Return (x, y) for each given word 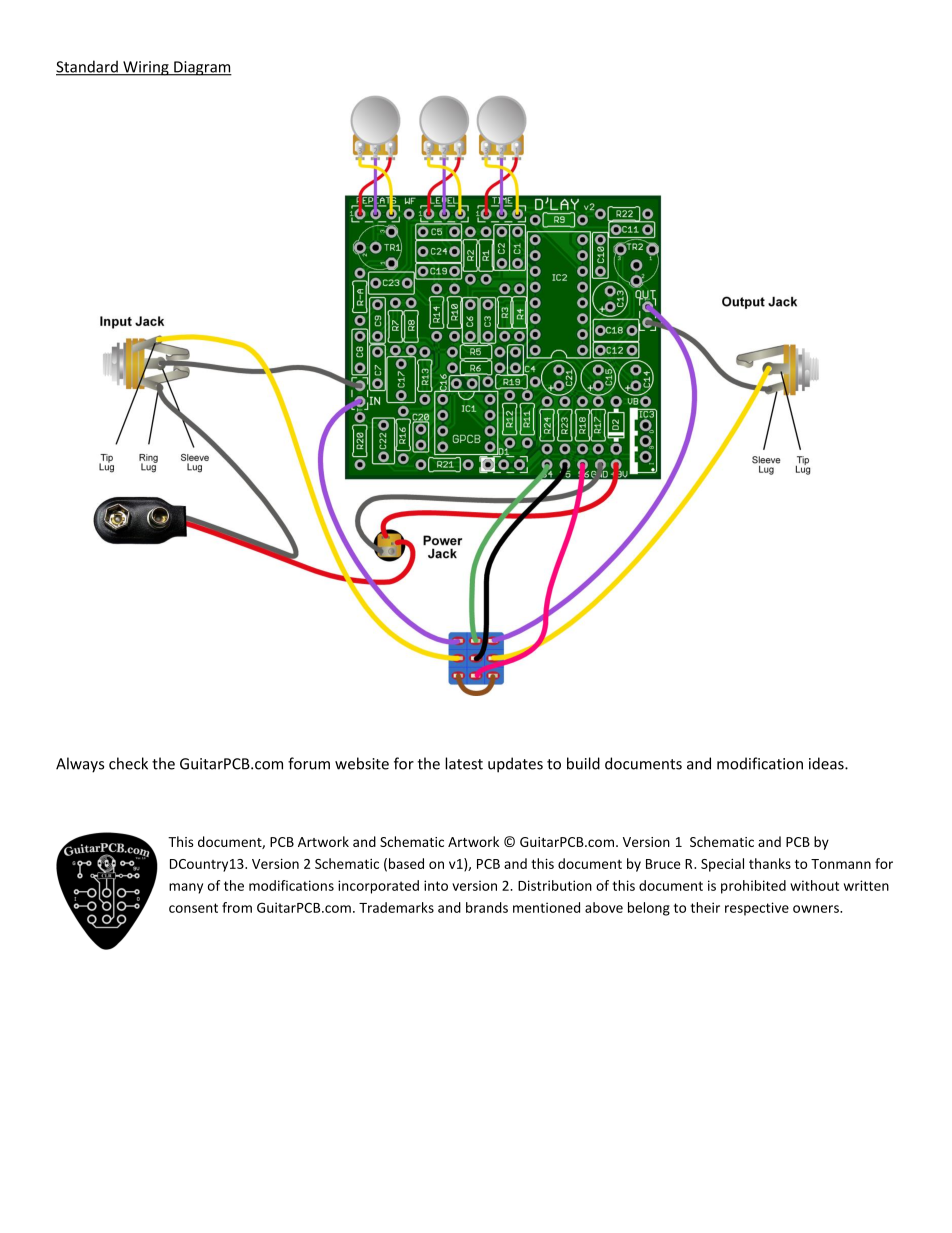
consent (193, 908)
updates (515, 765)
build (583, 763)
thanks (770, 863)
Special (722, 865)
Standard (88, 67)
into (436, 885)
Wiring (146, 68)
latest (464, 763)
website (362, 763)
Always (80, 765)
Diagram (202, 68)
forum (309, 763)
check (128, 763)
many (186, 888)
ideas (827, 763)
